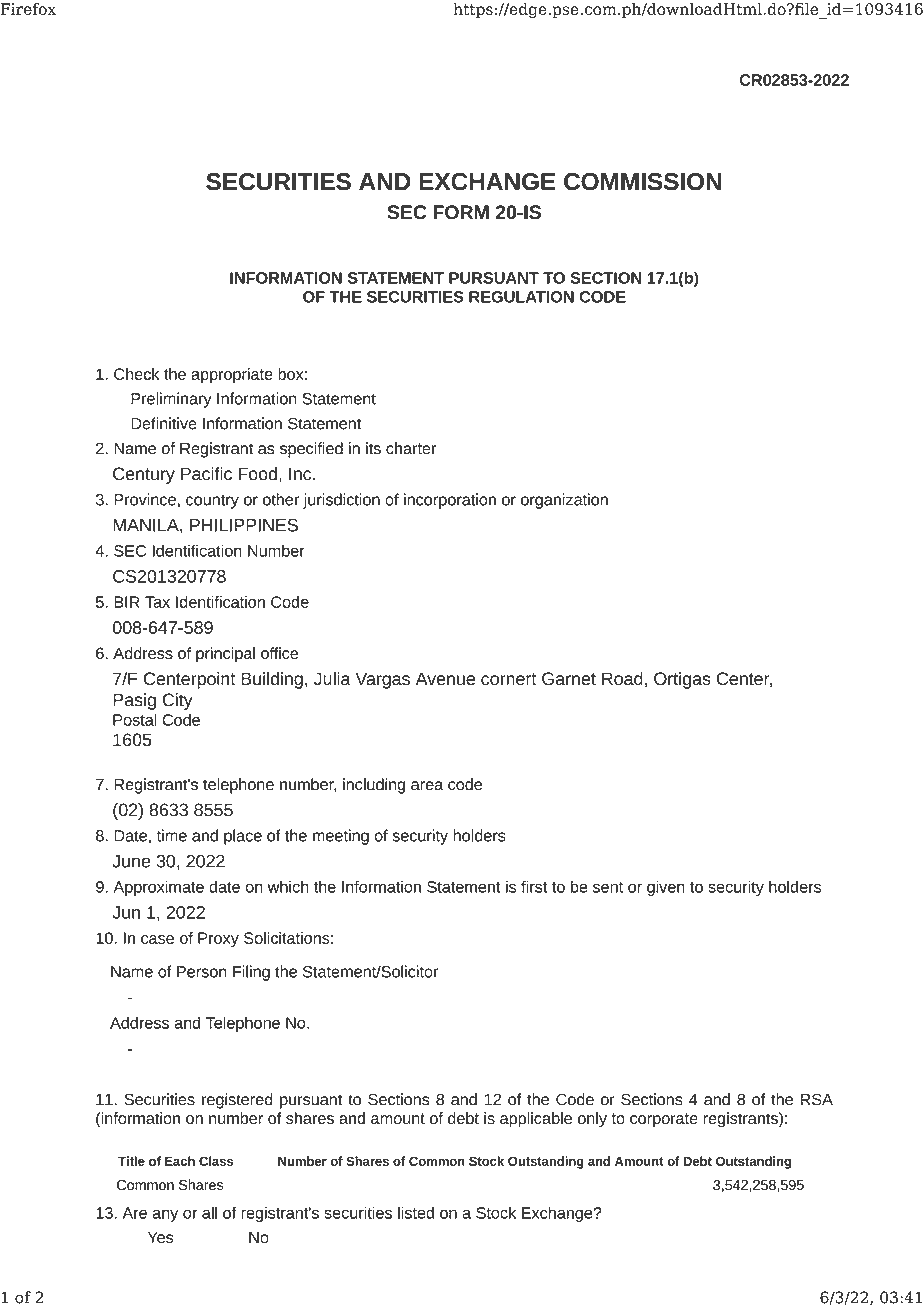 The width and height of the screenshot is (924, 1307). I want to click on Road, so click(622, 679).
